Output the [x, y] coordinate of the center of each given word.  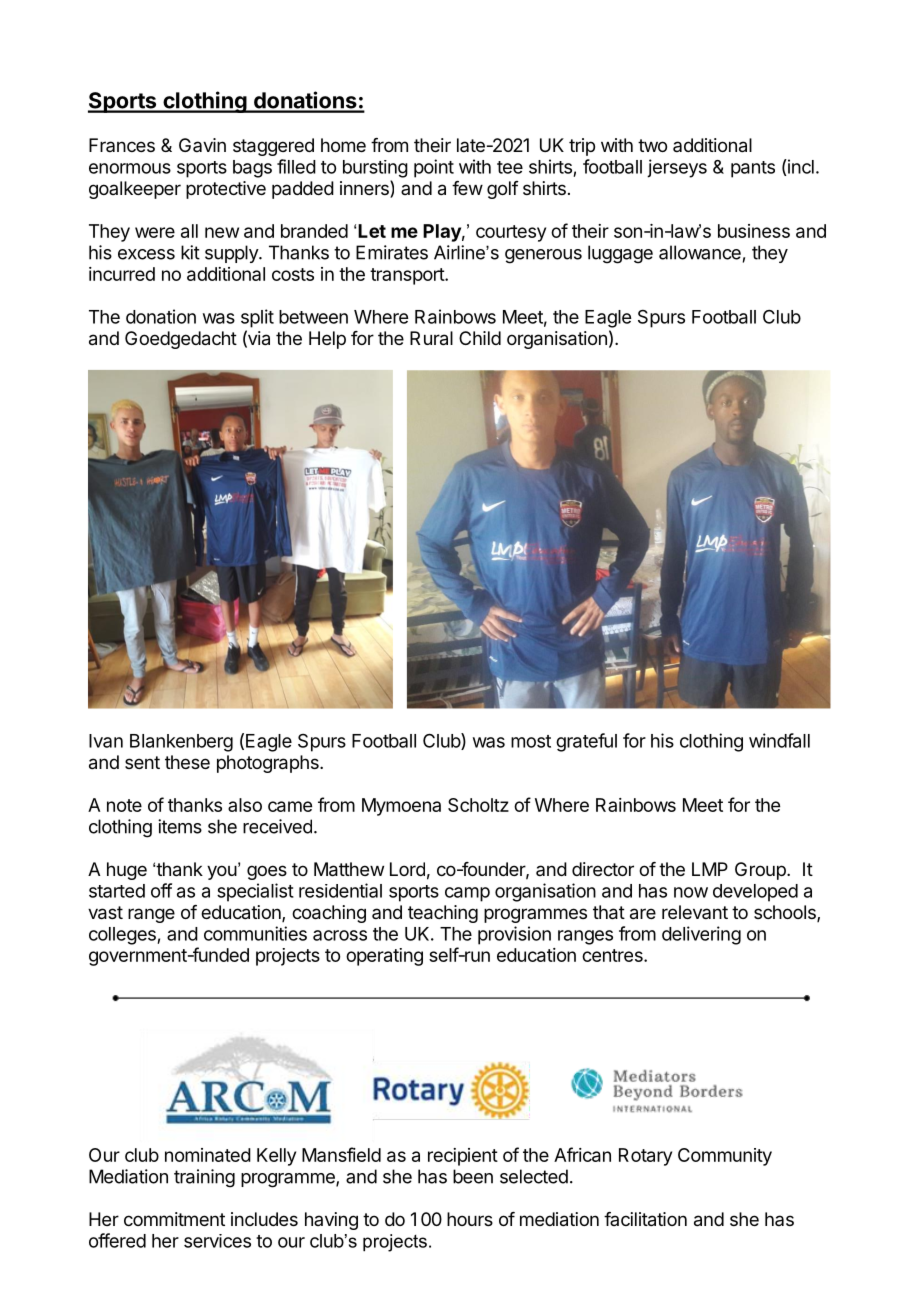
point [434, 168]
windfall [779, 740]
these [187, 762]
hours [470, 1219]
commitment [174, 1219]
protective [226, 190]
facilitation [645, 1219]
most [531, 741]
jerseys [677, 168]
